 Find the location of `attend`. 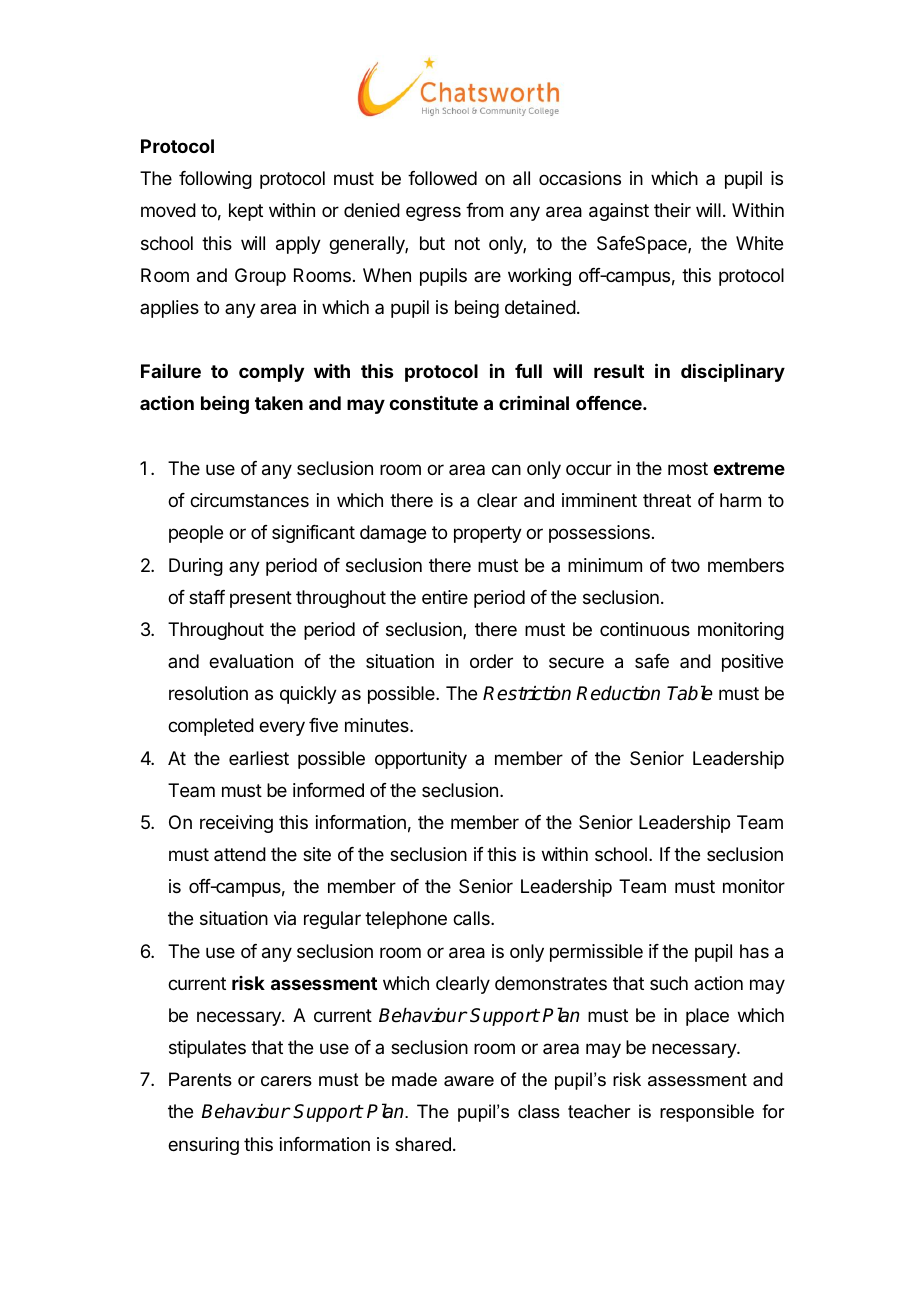

attend is located at coordinates (240, 854).
